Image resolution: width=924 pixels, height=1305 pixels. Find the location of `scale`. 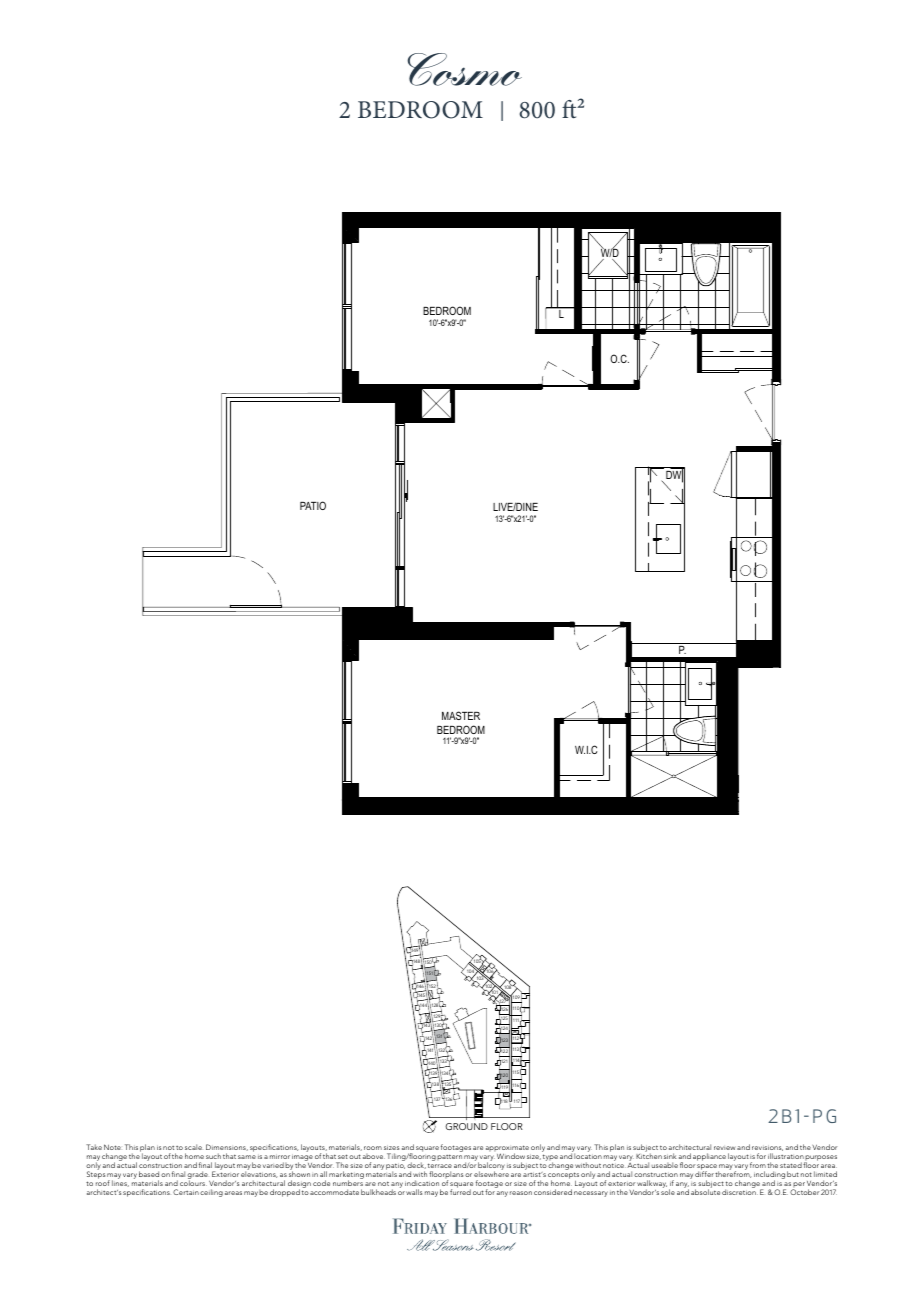

scale is located at coordinates (193, 1147).
